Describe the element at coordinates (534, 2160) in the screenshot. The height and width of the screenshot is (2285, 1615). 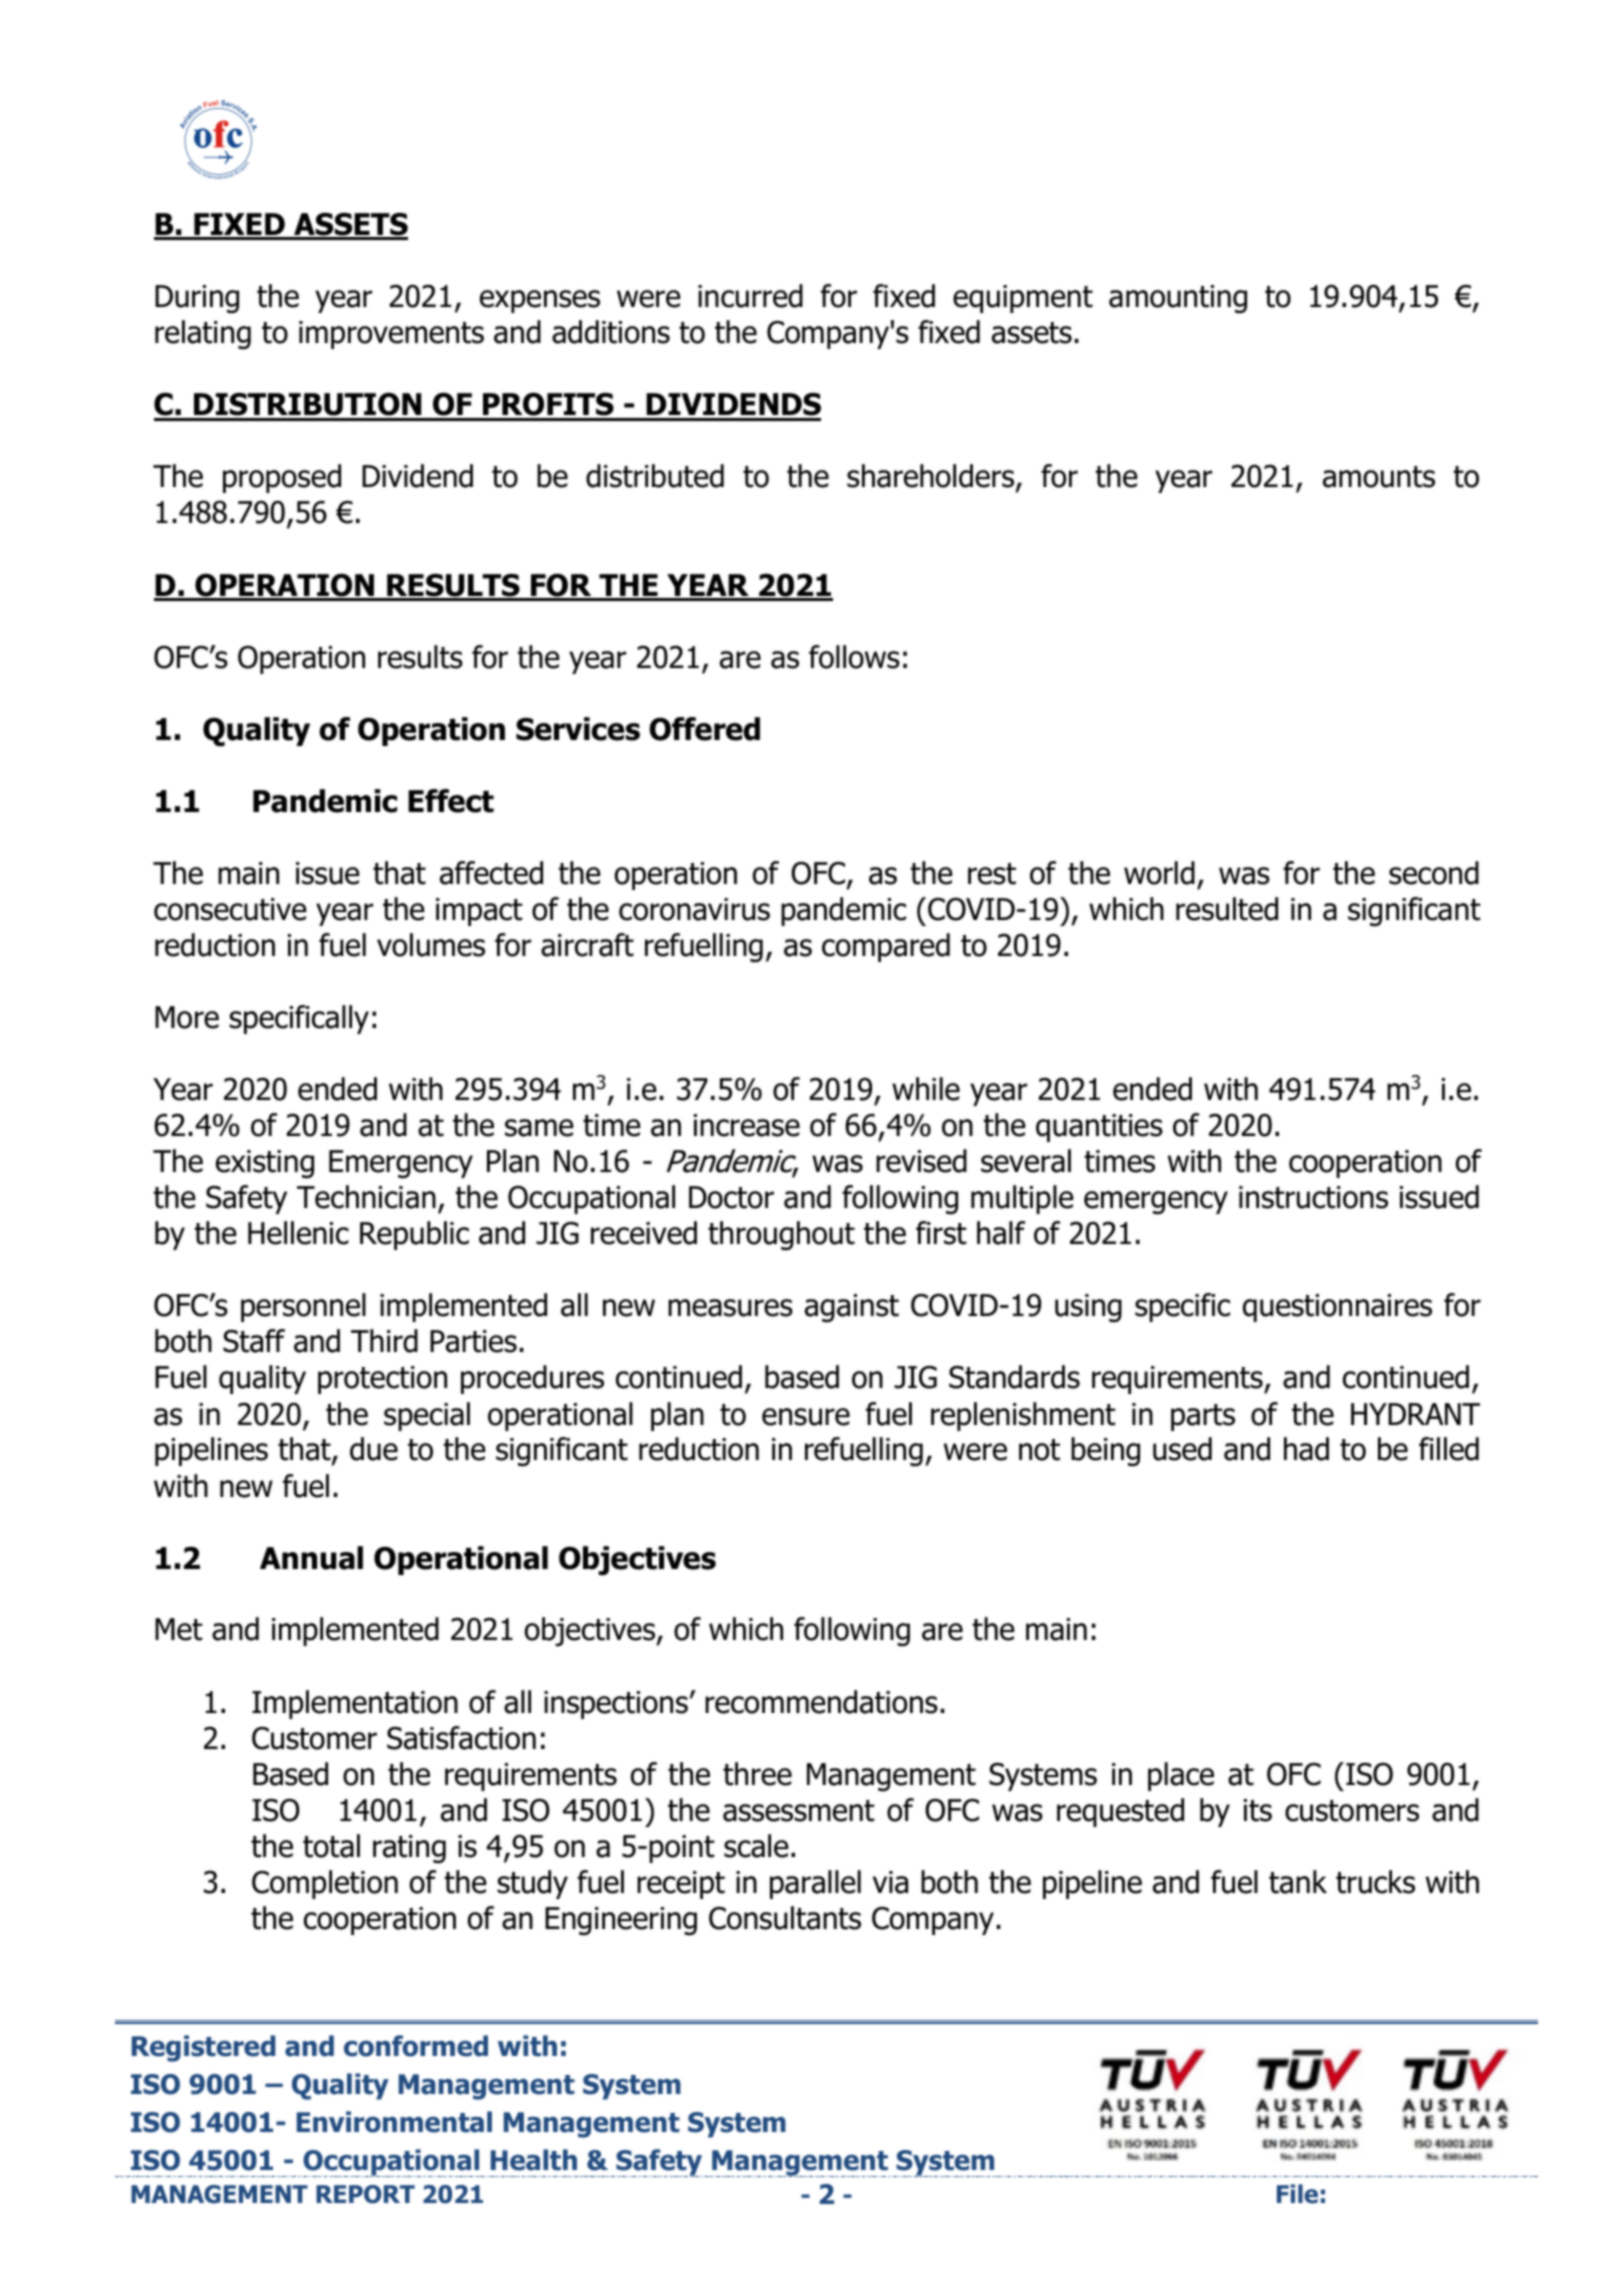
I see `Health` at that location.
